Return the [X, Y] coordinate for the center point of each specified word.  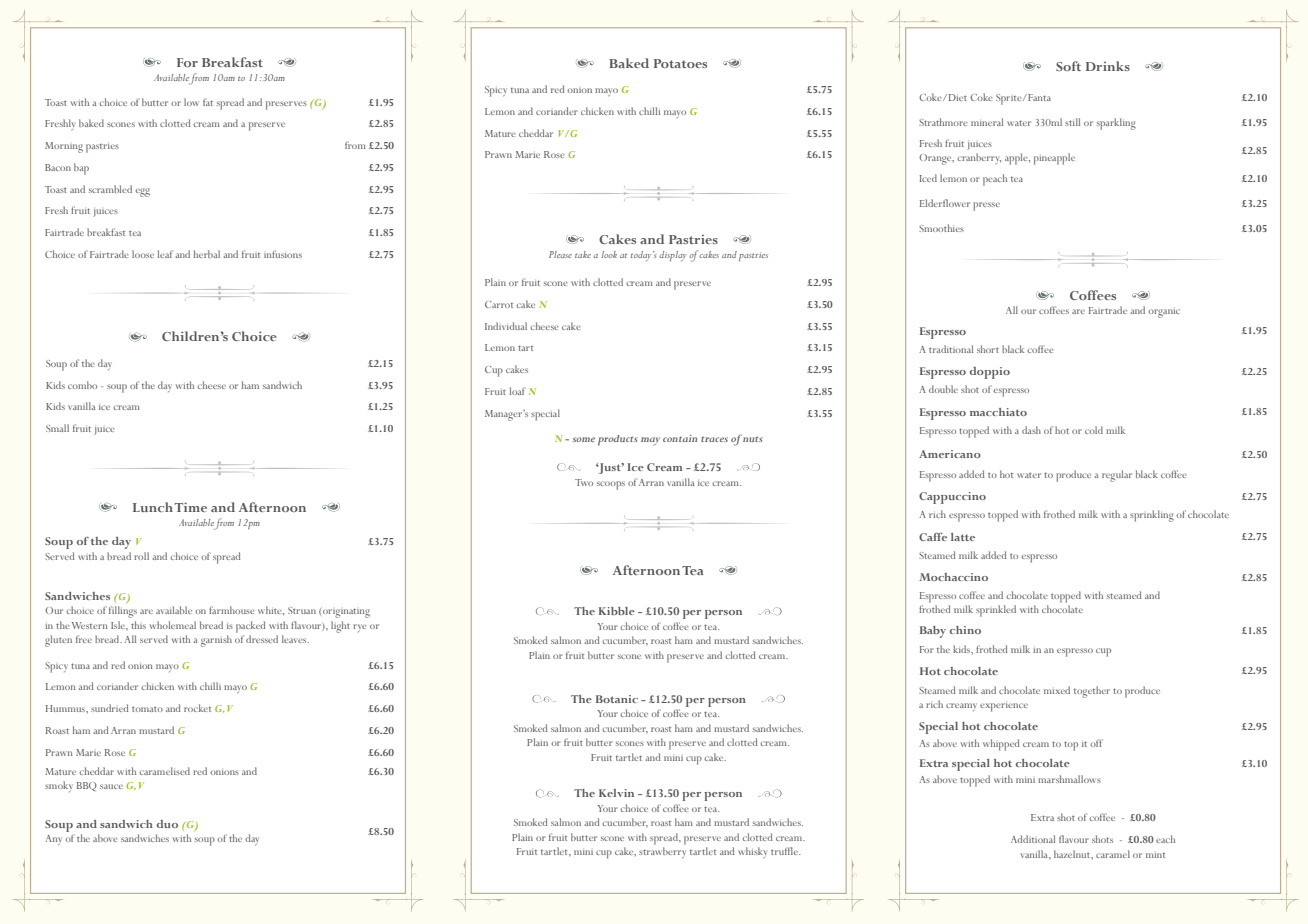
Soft [1068, 66]
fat [208, 102]
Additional [1033, 839]
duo [167, 824]
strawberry [662, 853]
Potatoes [680, 63]
